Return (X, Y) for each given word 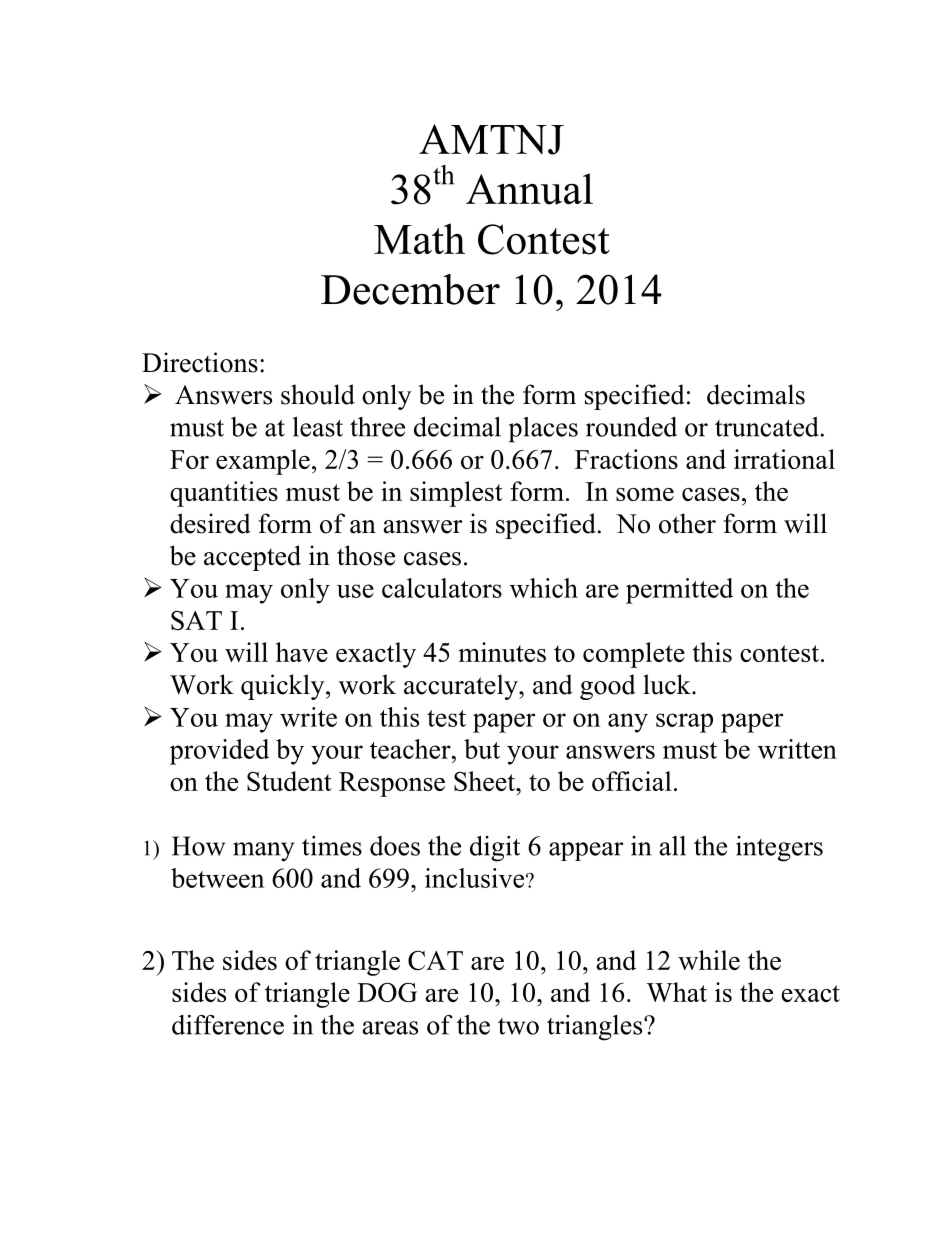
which (544, 588)
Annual (529, 189)
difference (228, 1025)
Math (419, 238)
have (302, 652)
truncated (767, 427)
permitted (679, 591)
